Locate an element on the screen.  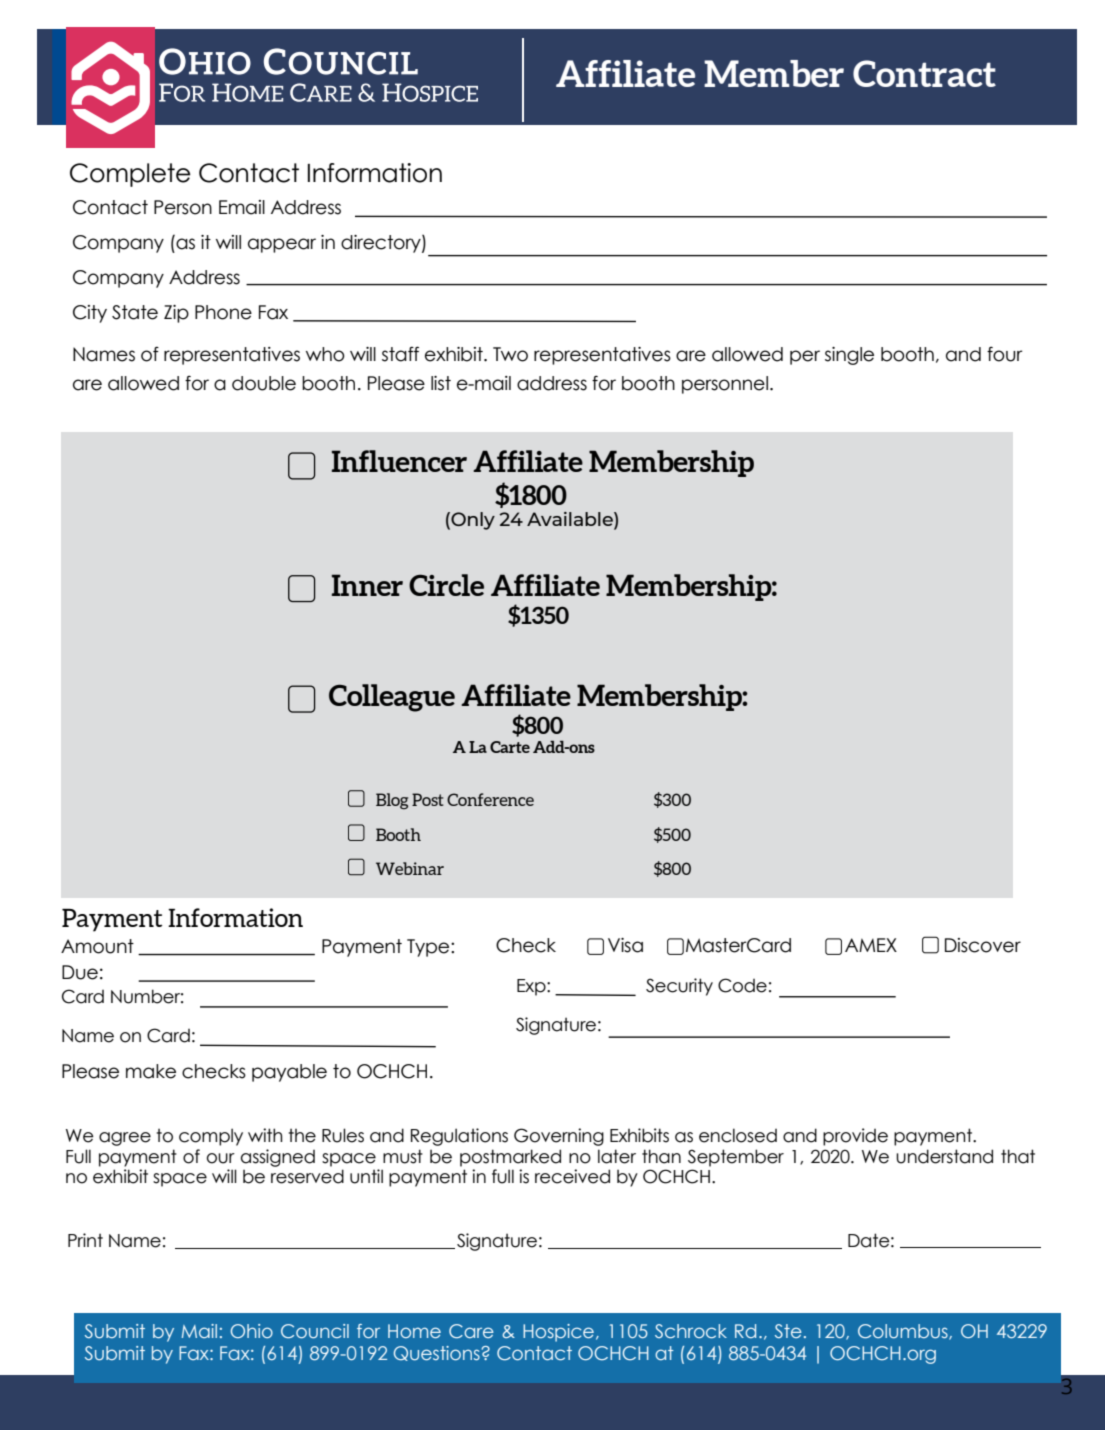
Hospice is located at coordinates (558, 1333).
